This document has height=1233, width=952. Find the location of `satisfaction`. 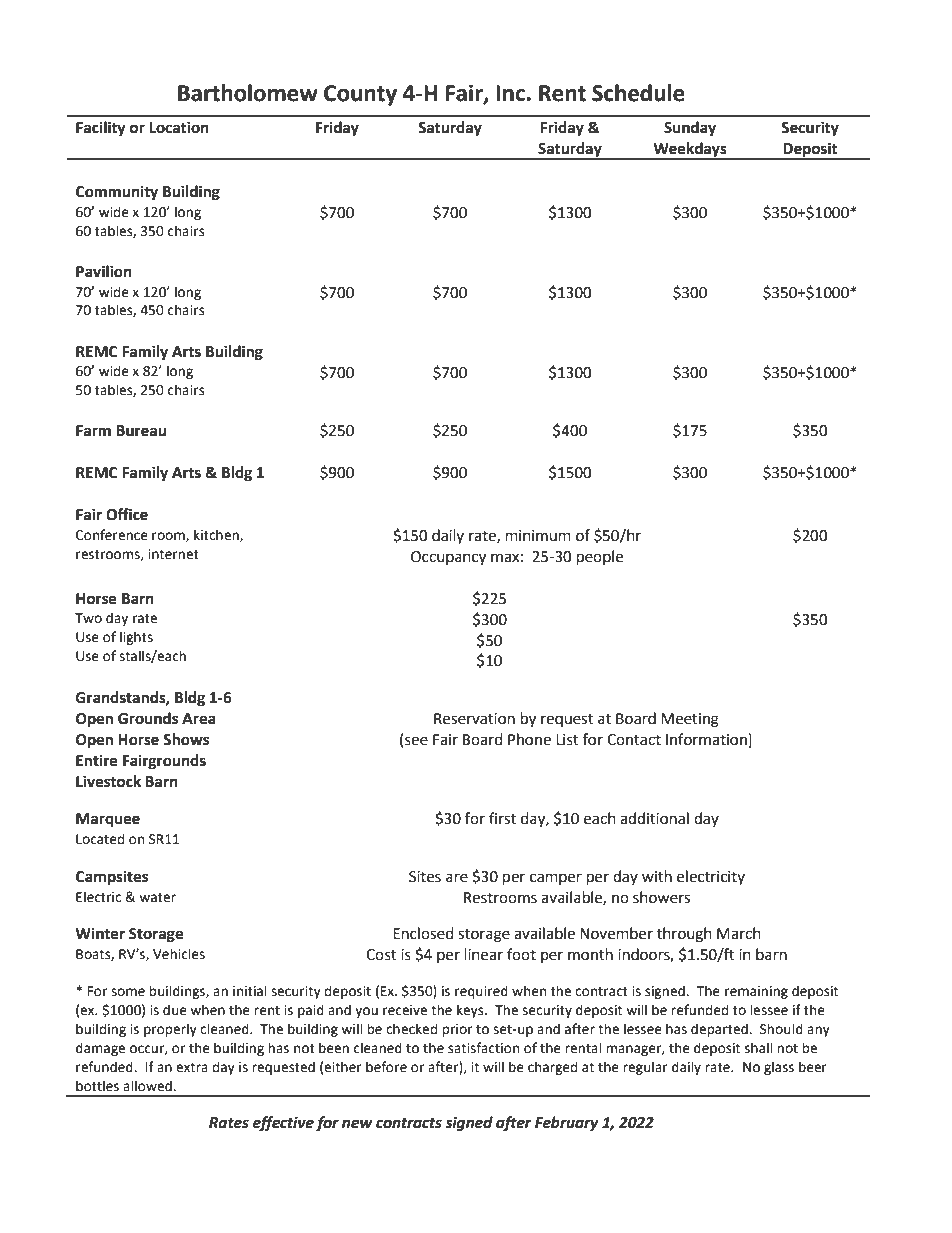

satisfaction is located at coordinates (483, 1048).
